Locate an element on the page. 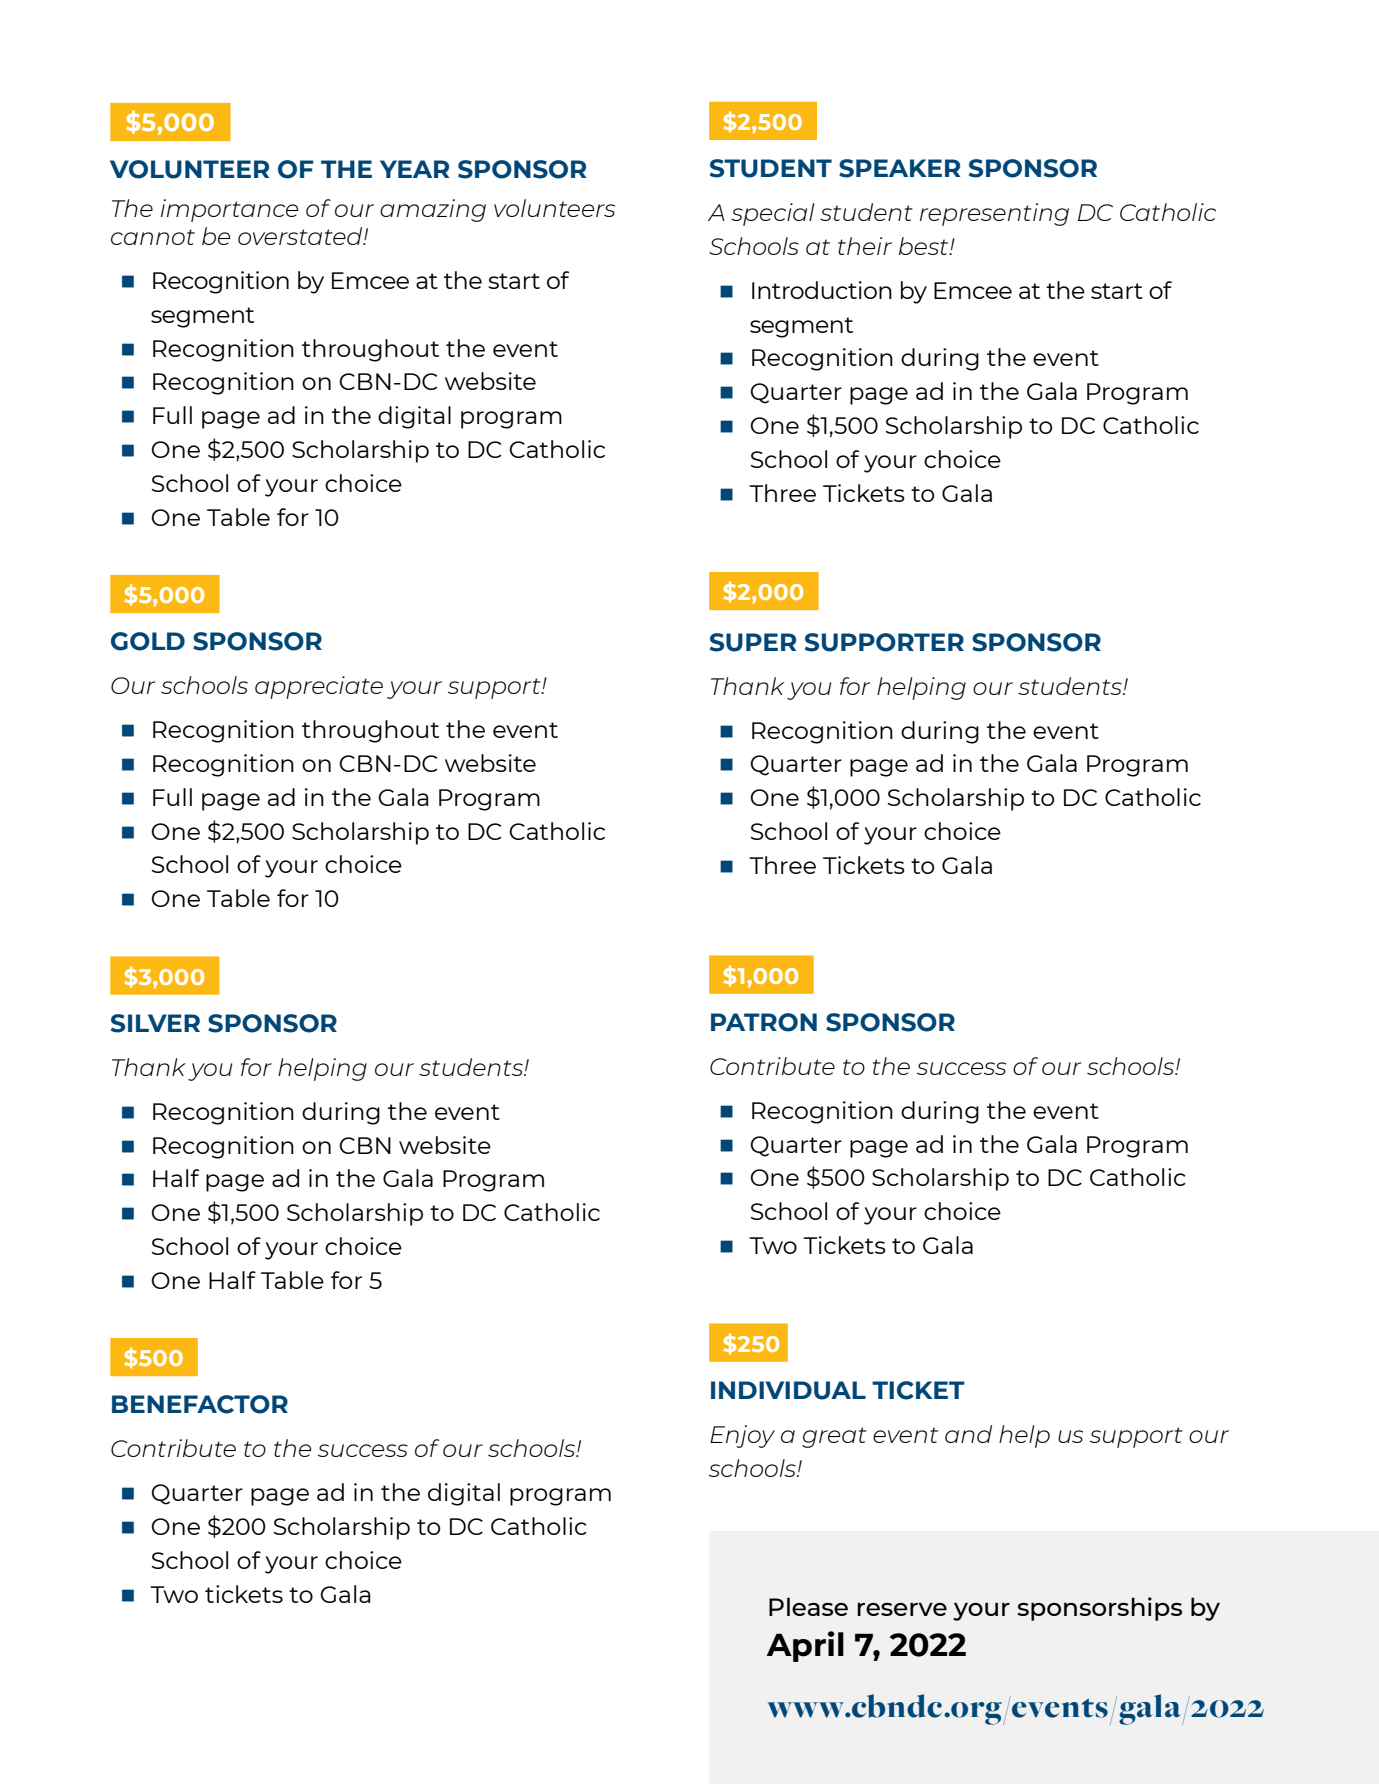 The height and width of the page is (1784, 1379). great is located at coordinates (834, 1437).
